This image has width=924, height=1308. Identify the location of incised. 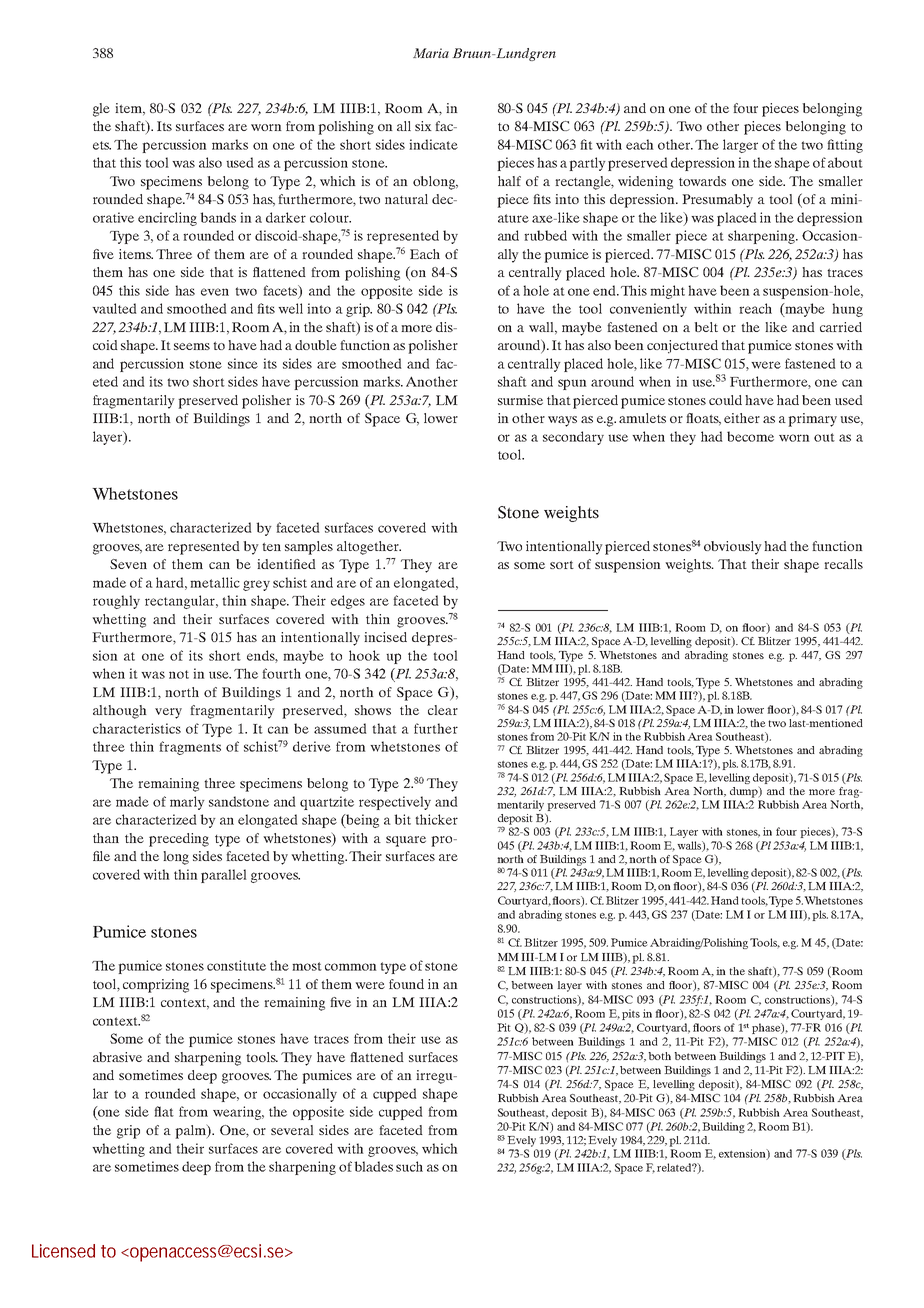
(385, 637).
